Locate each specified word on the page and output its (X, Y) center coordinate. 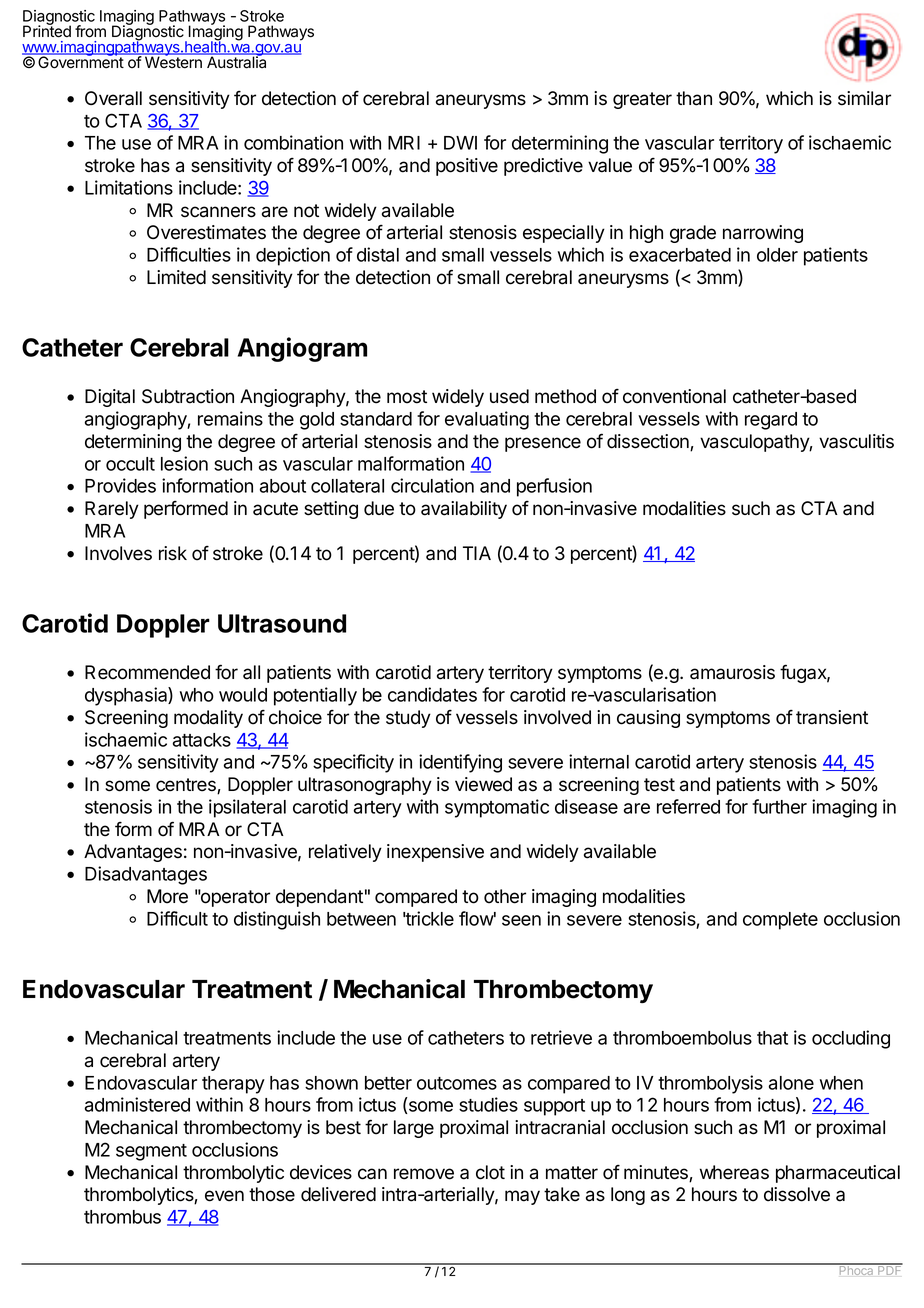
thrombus (122, 1217)
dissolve (797, 1194)
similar (864, 98)
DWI (460, 143)
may (522, 1197)
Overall (113, 98)
